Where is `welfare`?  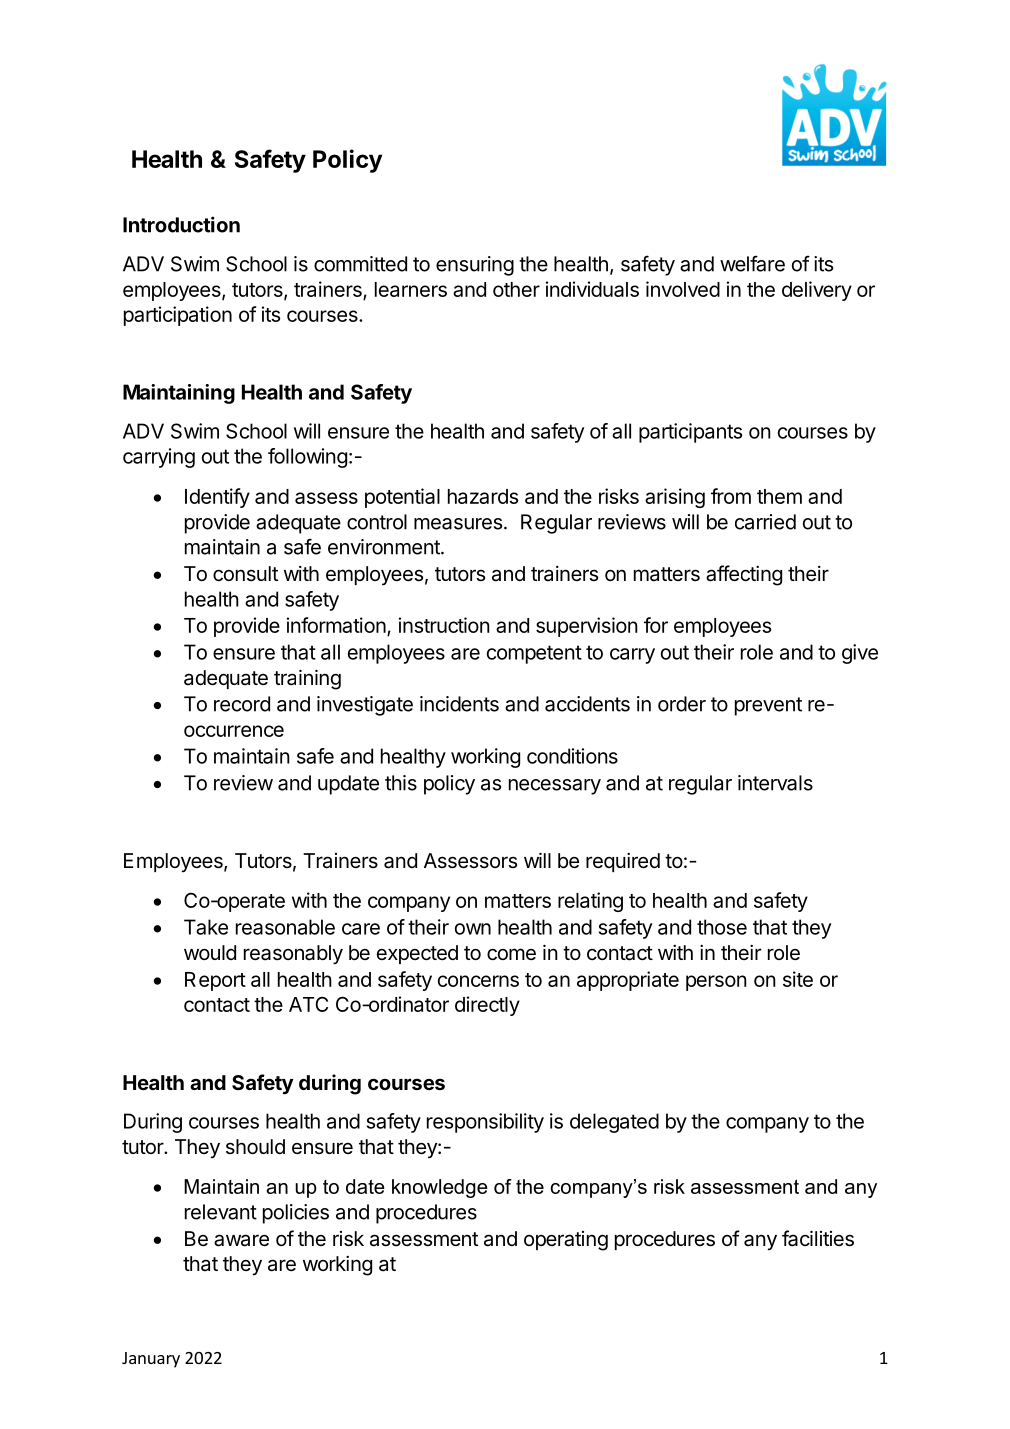
welfare is located at coordinates (752, 263).
